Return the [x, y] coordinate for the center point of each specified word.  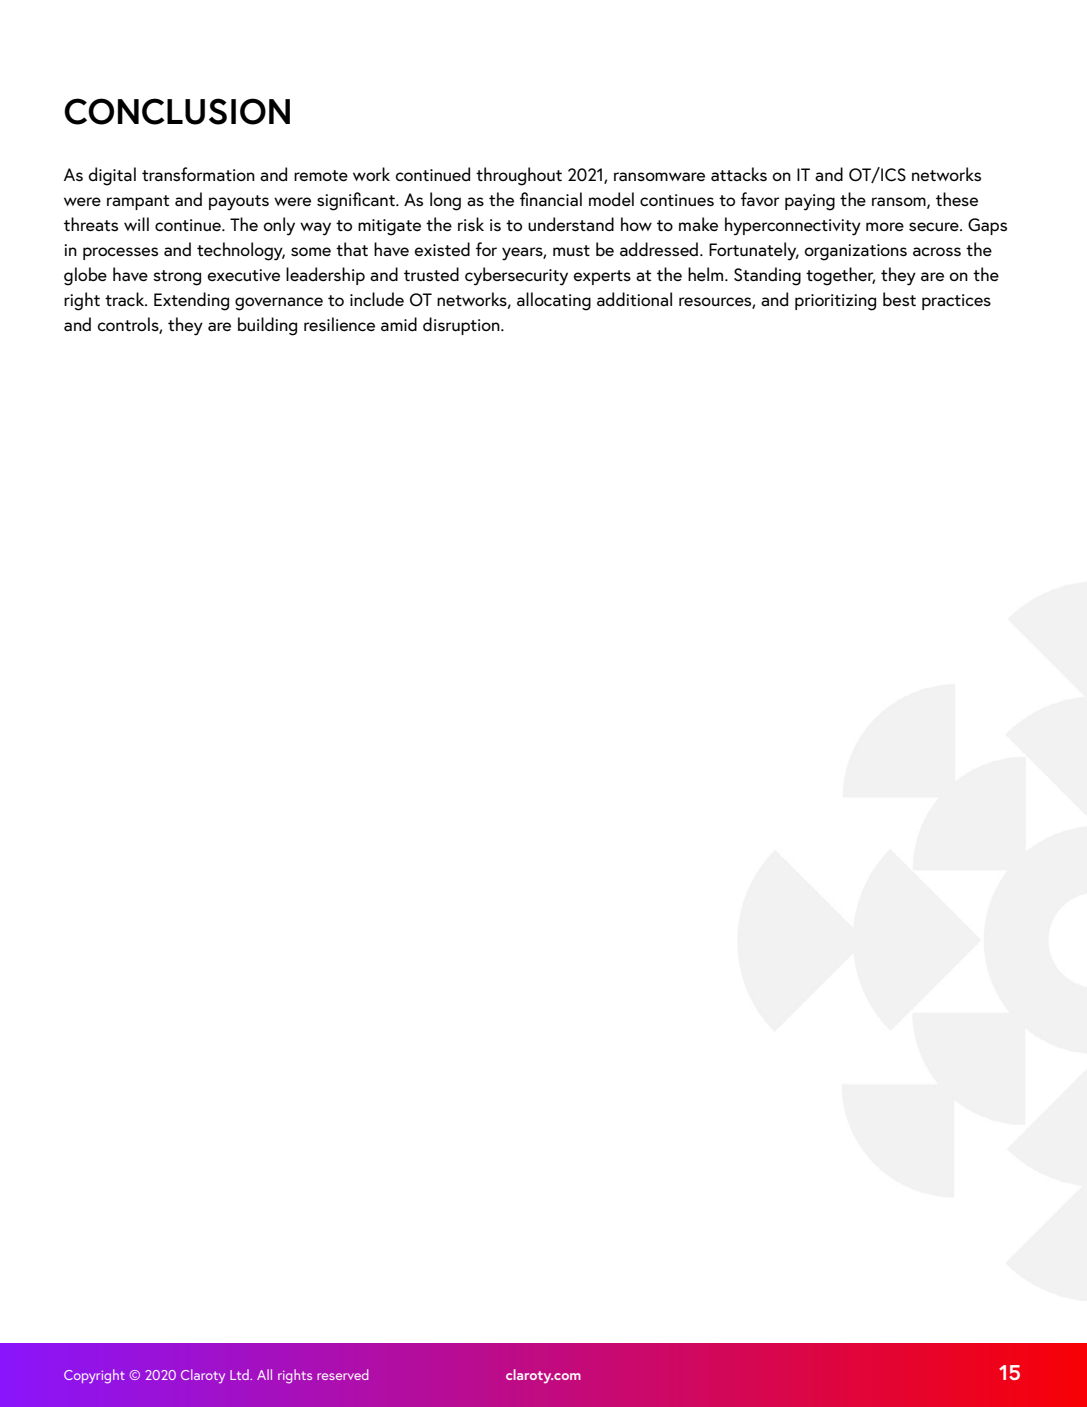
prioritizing [835, 302]
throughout [519, 176]
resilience [339, 324]
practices [956, 302]
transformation [198, 174]
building [267, 326]
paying [810, 202]
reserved [342, 1374]
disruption [462, 326]
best [899, 299]
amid [399, 324]
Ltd [240, 1374]
